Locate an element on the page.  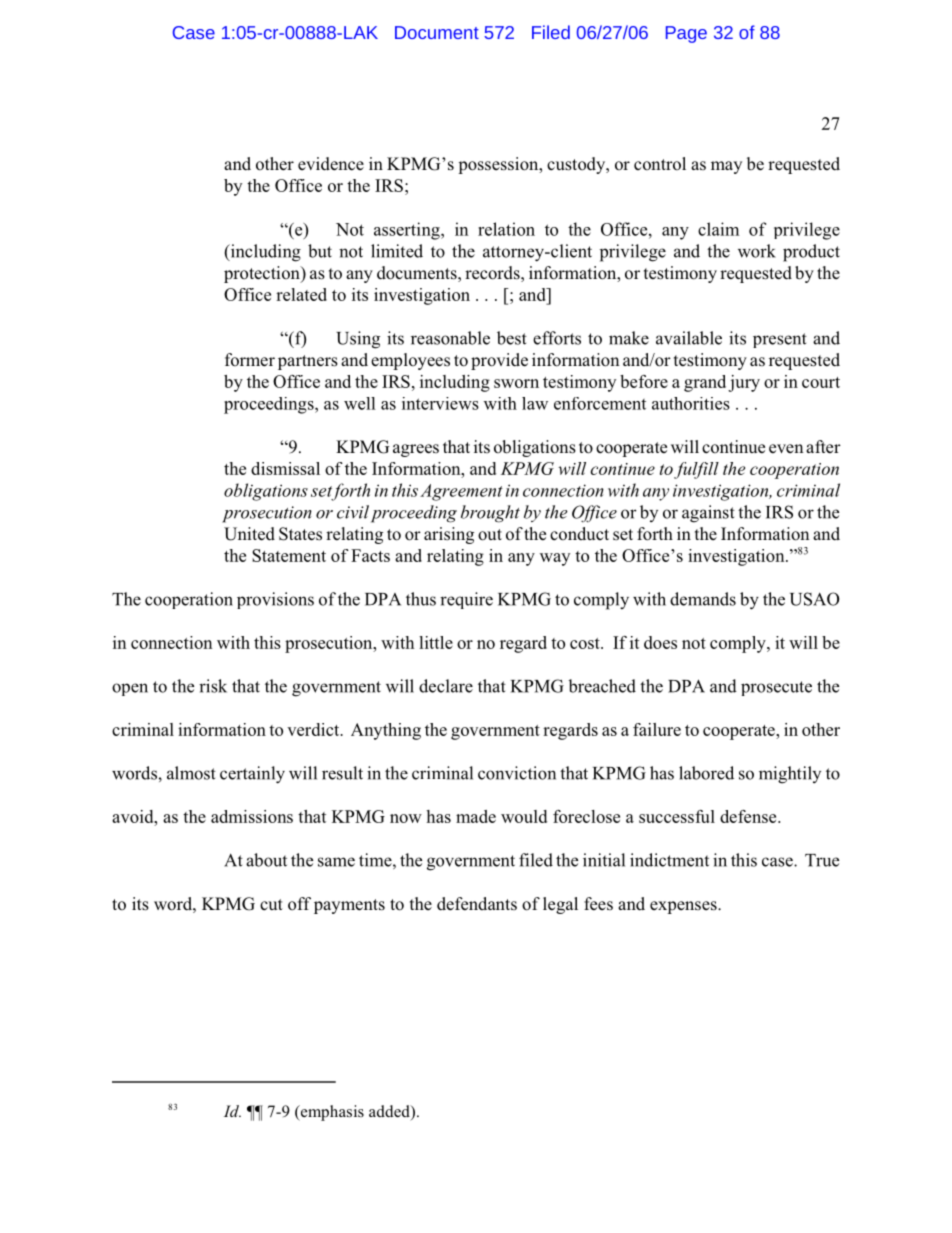
jury is located at coordinates (744, 383).
